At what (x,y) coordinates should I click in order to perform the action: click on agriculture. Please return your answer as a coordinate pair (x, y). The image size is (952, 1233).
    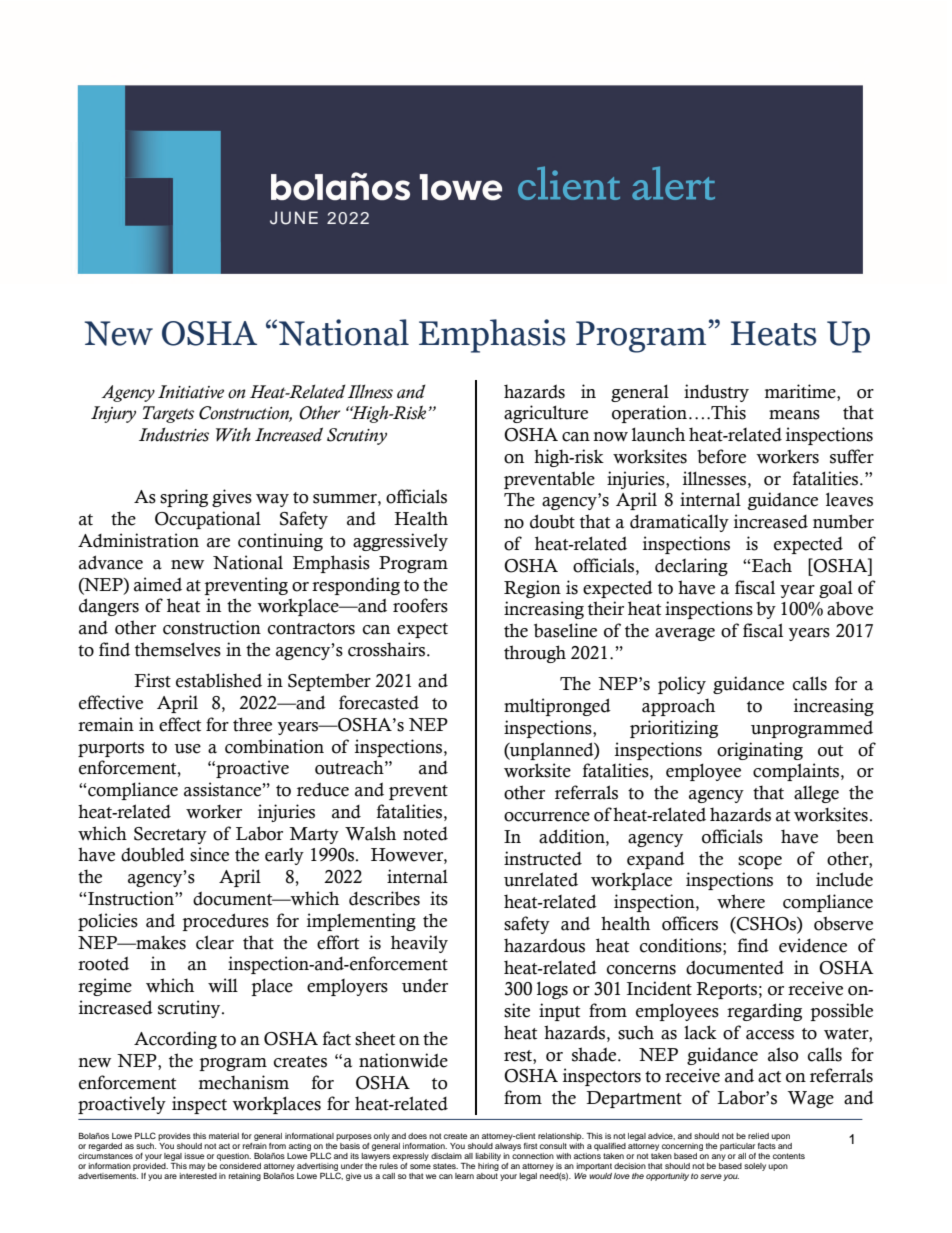
    Looking at the image, I should click on (546, 414).
